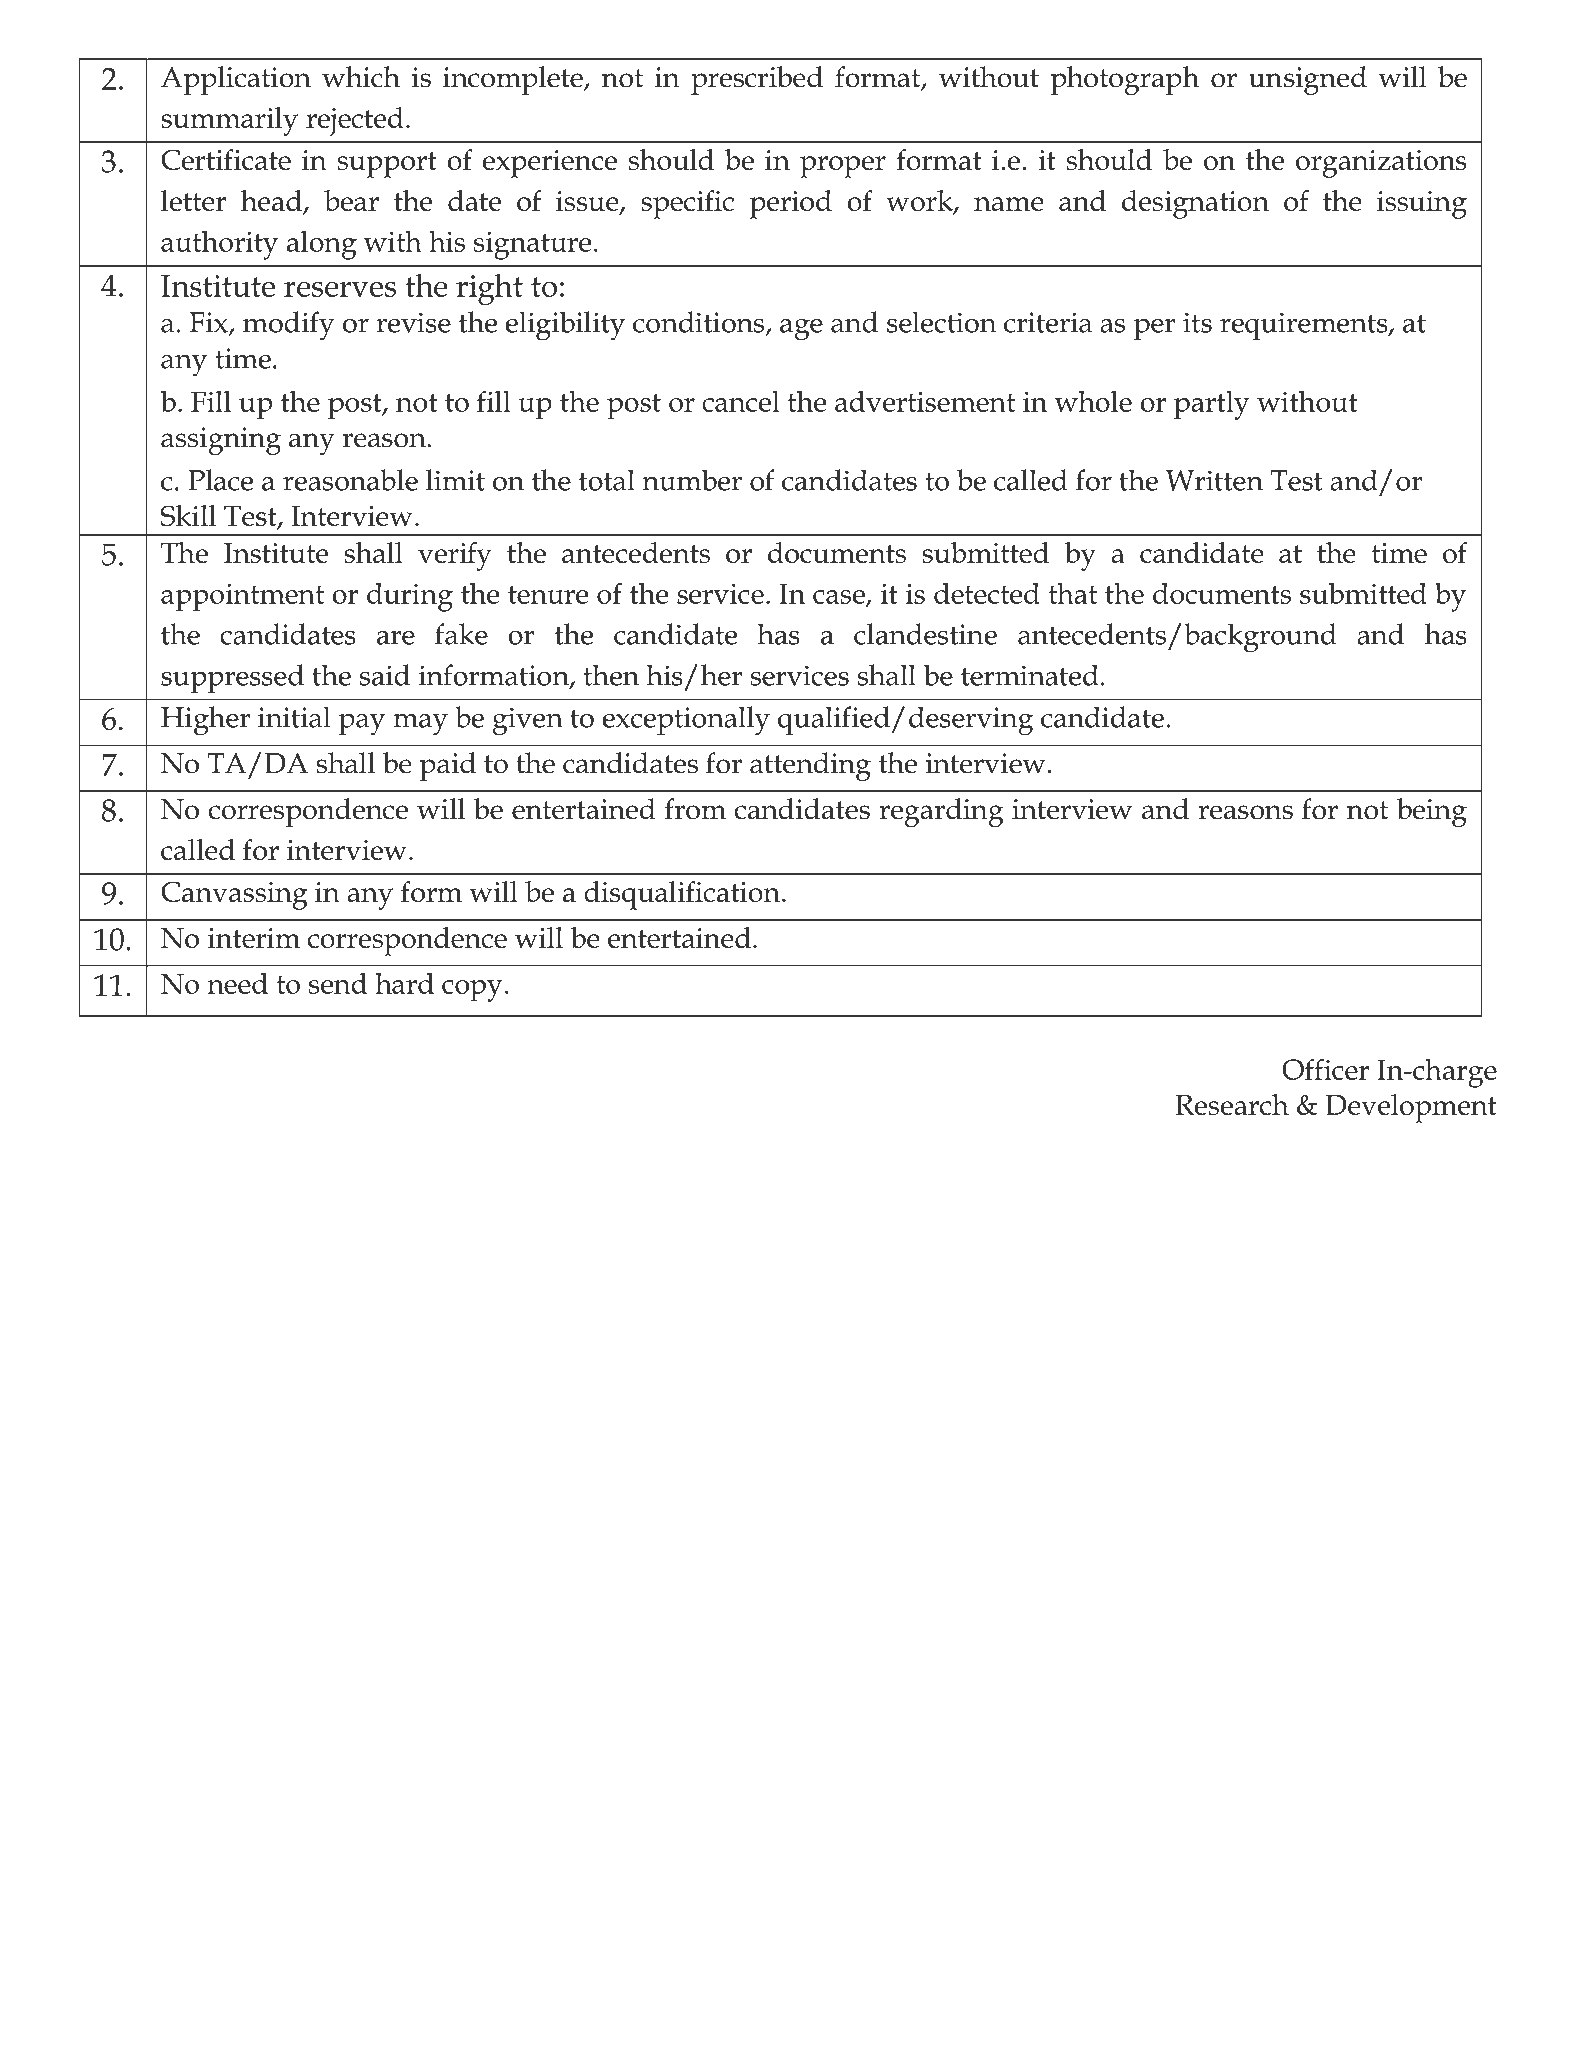 The image size is (1590, 2057). I want to click on Place, so click(220, 480).
